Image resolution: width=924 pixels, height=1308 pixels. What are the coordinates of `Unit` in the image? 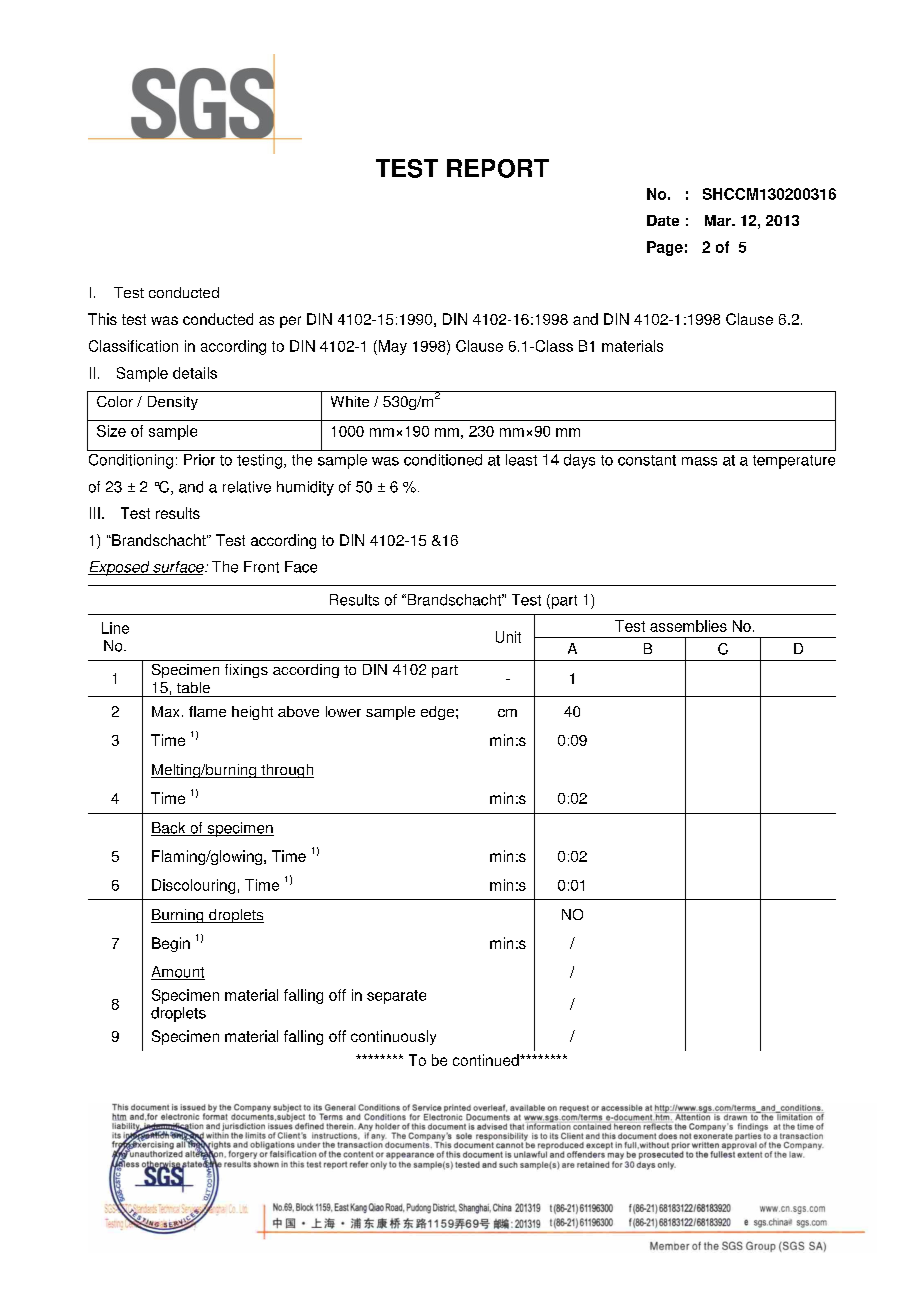 It's located at (508, 637).
